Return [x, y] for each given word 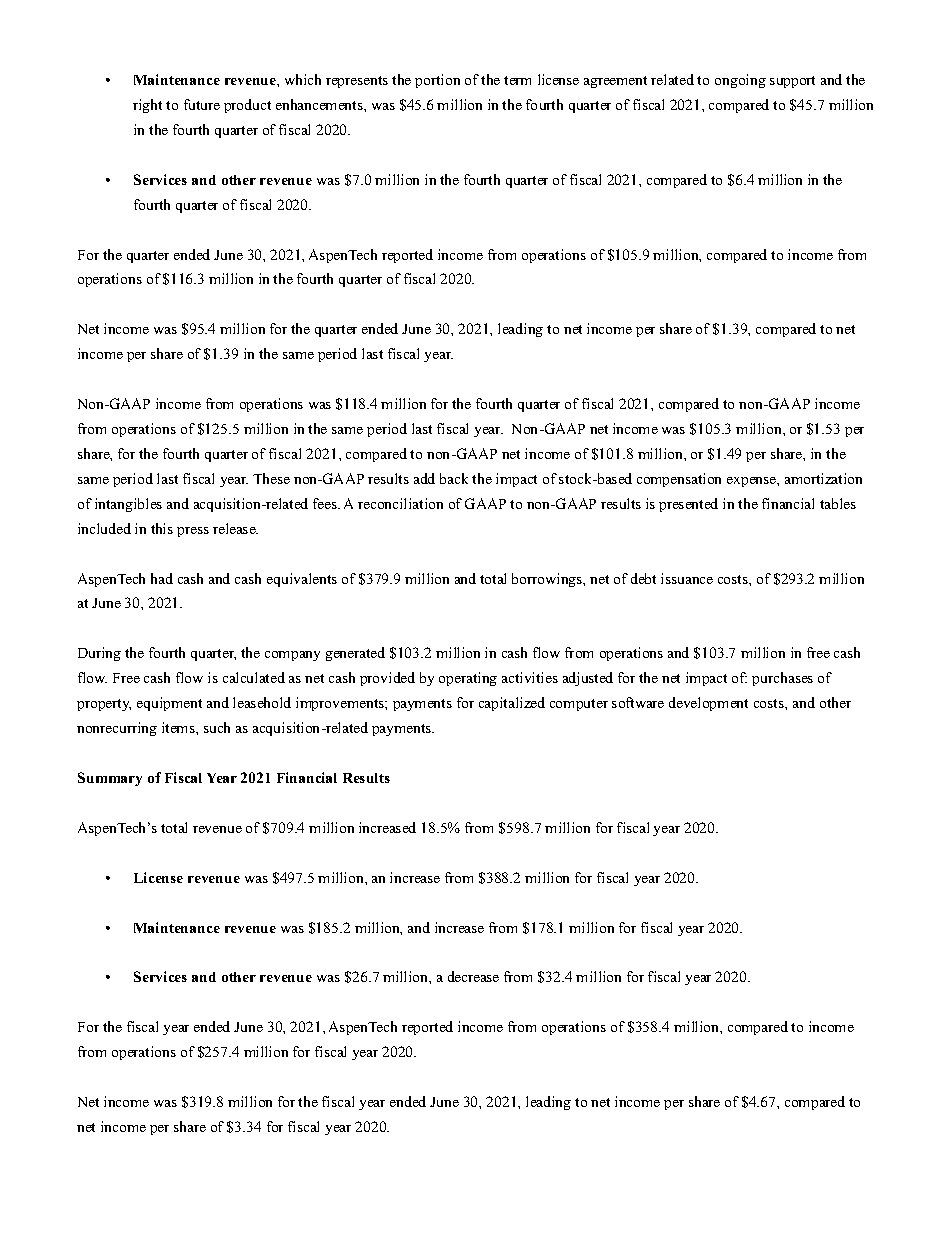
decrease [473, 976]
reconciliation [400, 503]
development [708, 704]
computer [579, 705]
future [202, 104]
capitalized [512, 704]
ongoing [740, 81]
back [454, 478]
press [193, 532]
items [179, 727]
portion [437, 81]
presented [688, 505]
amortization [823, 478]
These [271, 478]
